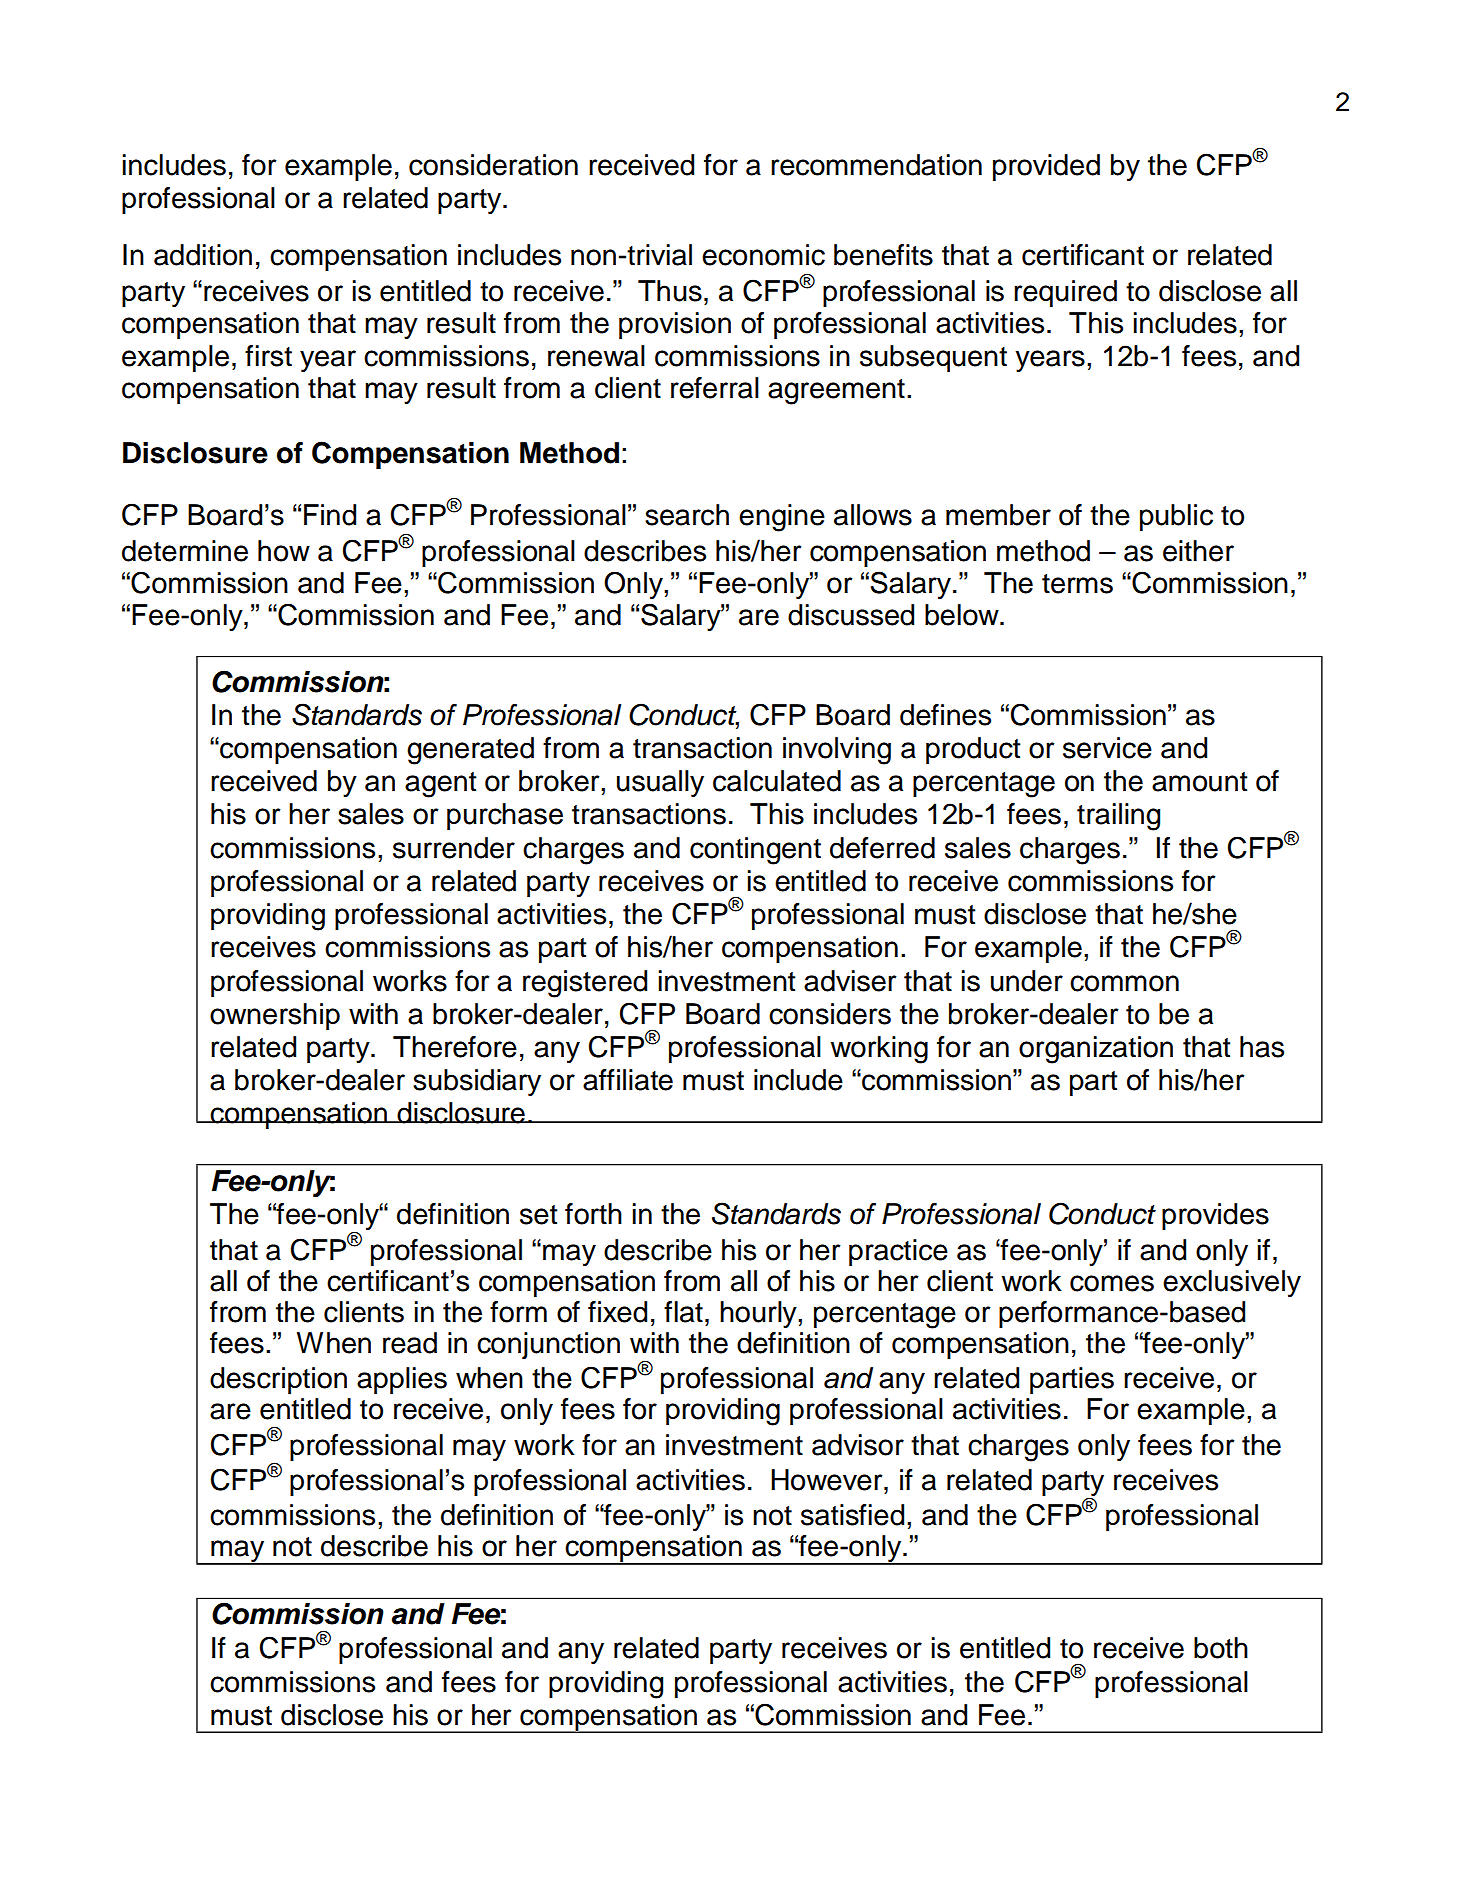  I want to click on economic, so click(763, 255).
